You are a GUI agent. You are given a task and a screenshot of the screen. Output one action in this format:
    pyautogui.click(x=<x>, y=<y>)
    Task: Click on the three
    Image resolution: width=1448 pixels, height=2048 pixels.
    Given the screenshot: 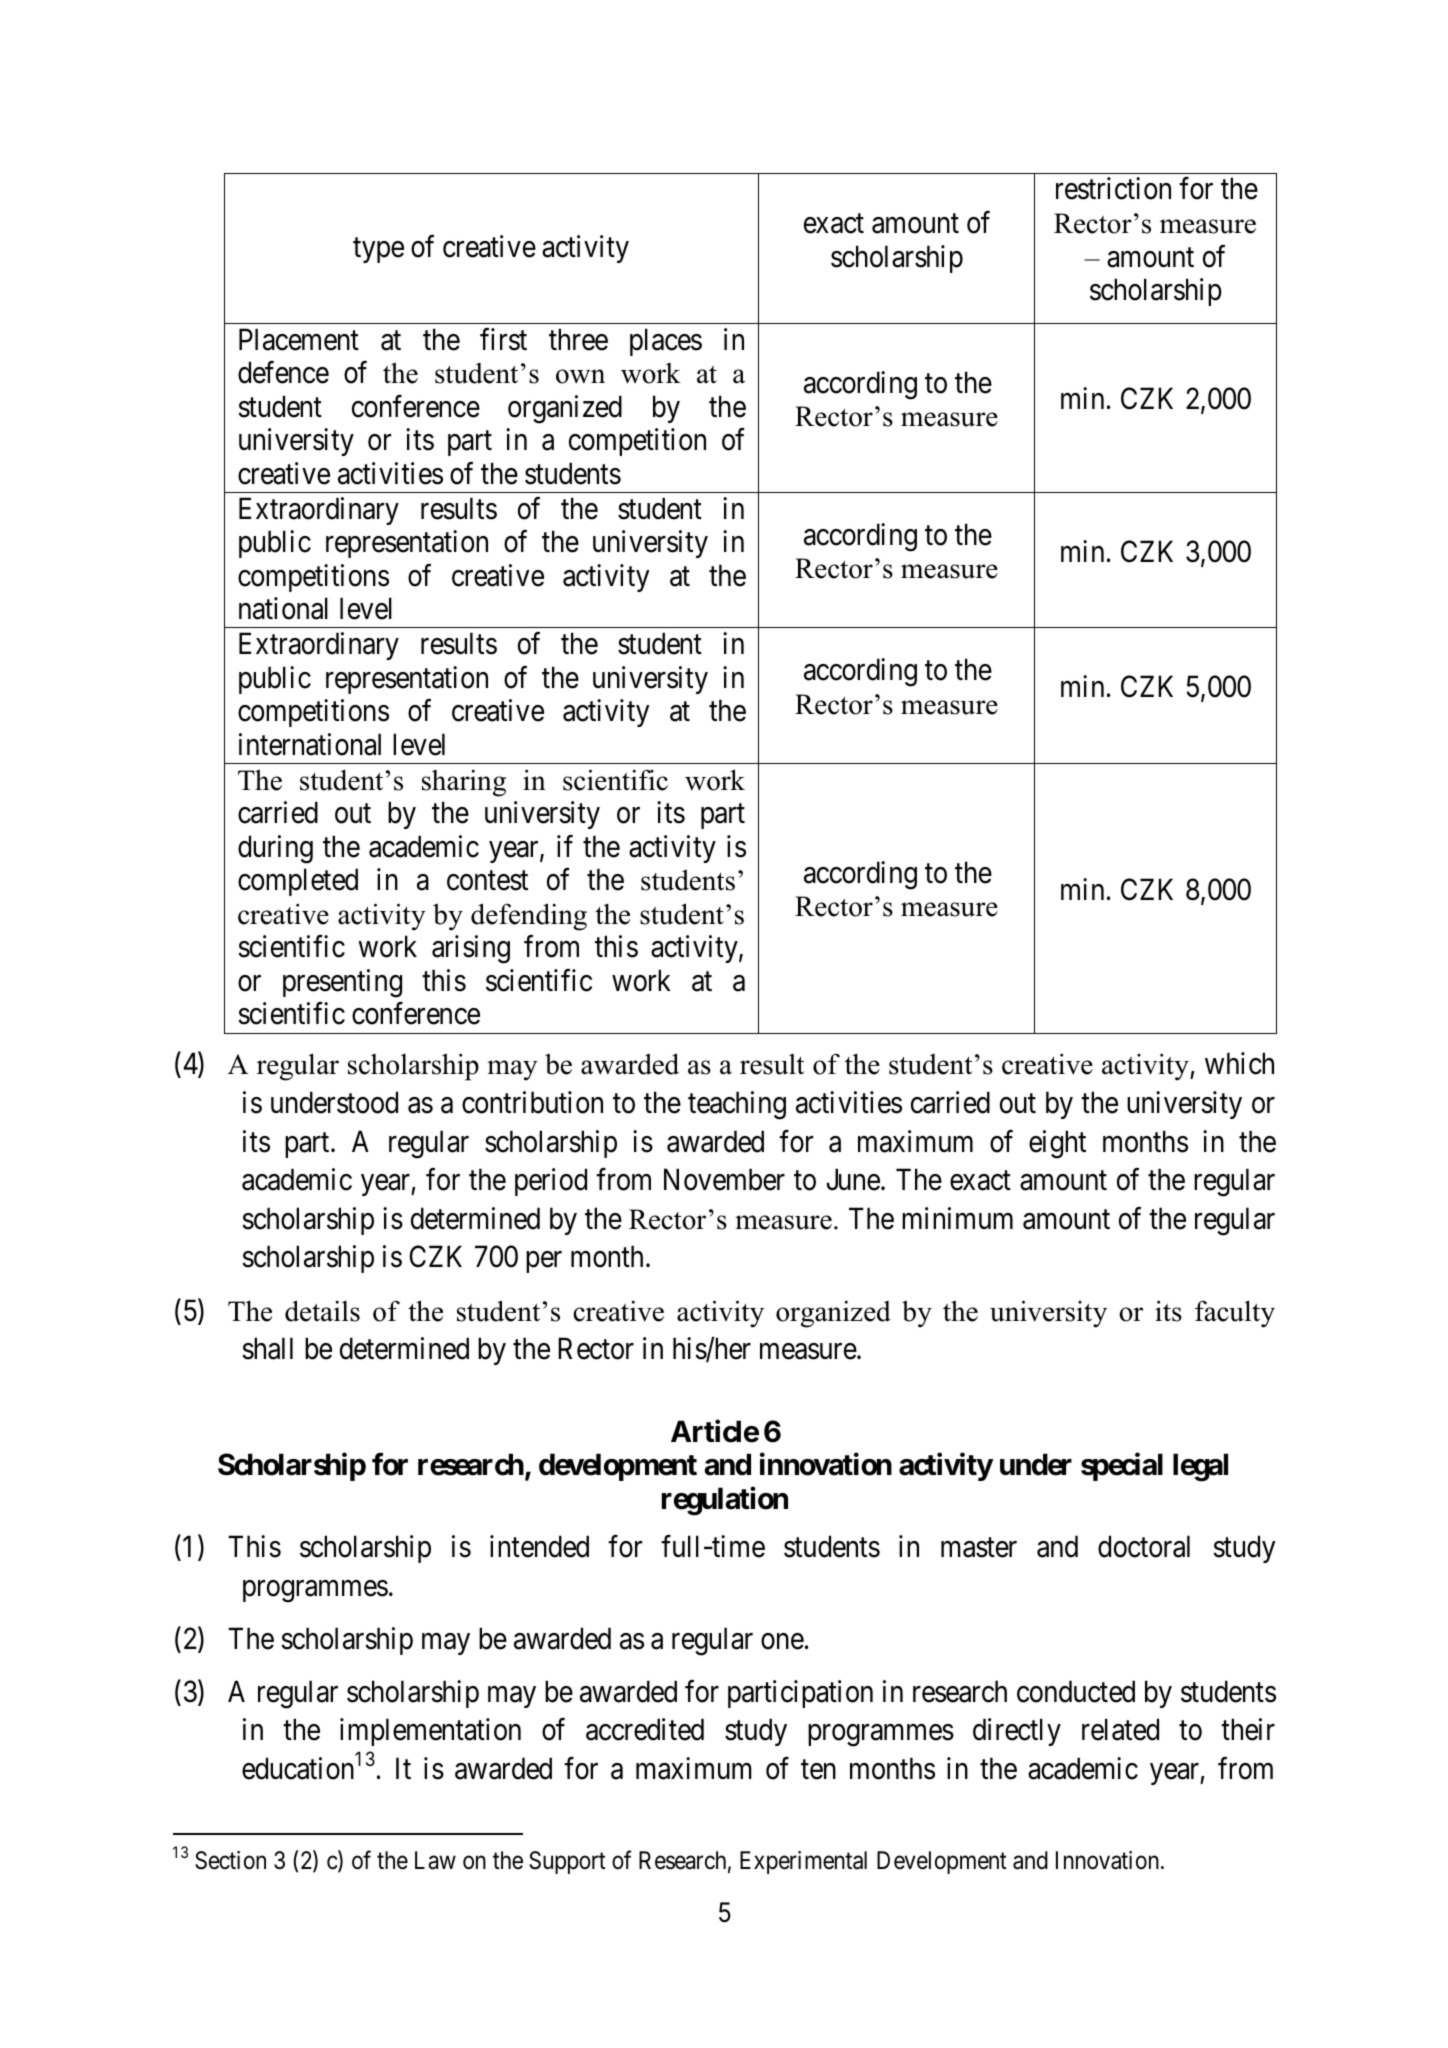 What is the action you would take?
    pyautogui.click(x=578, y=339)
